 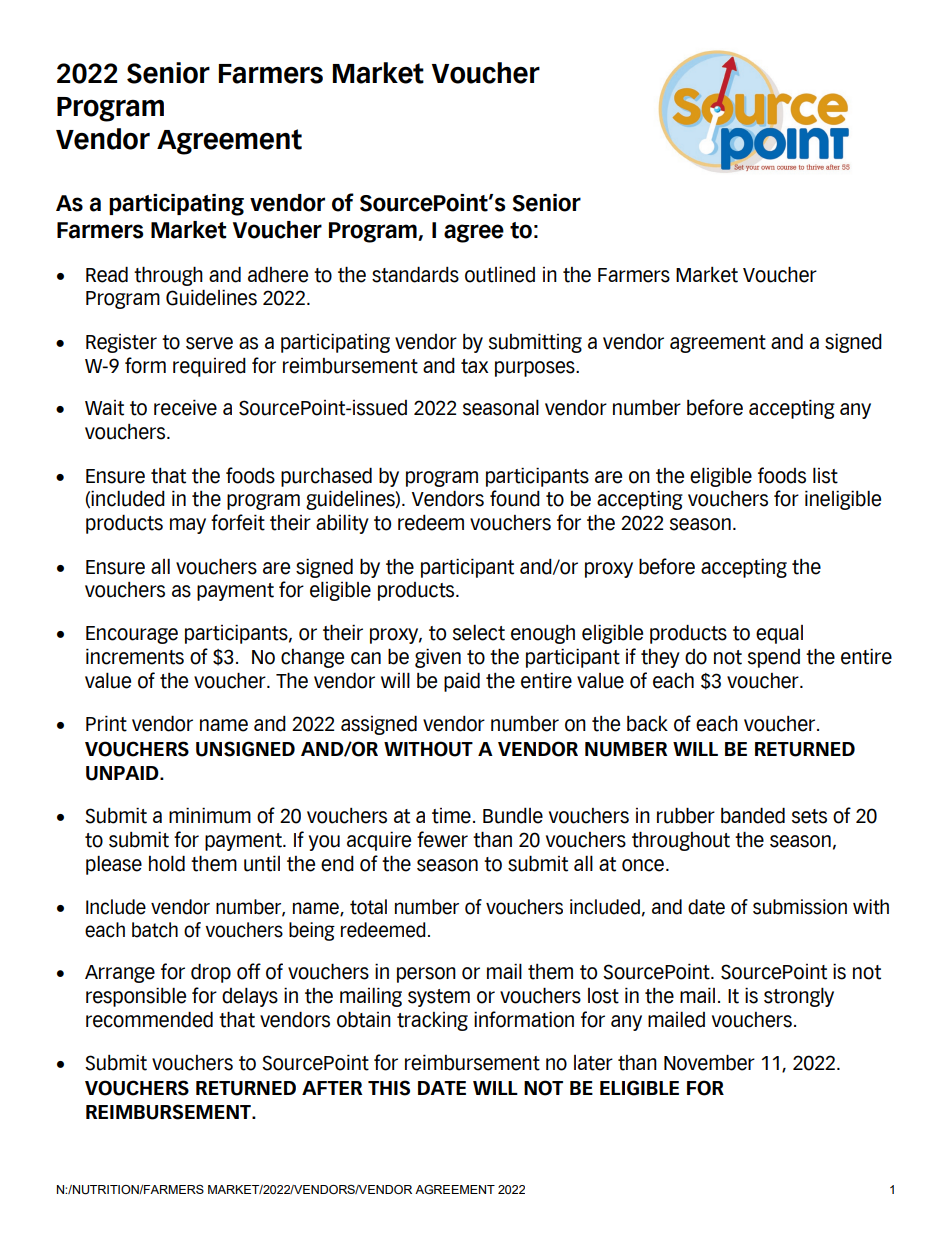 I want to click on found, so click(x=515, y=498).
